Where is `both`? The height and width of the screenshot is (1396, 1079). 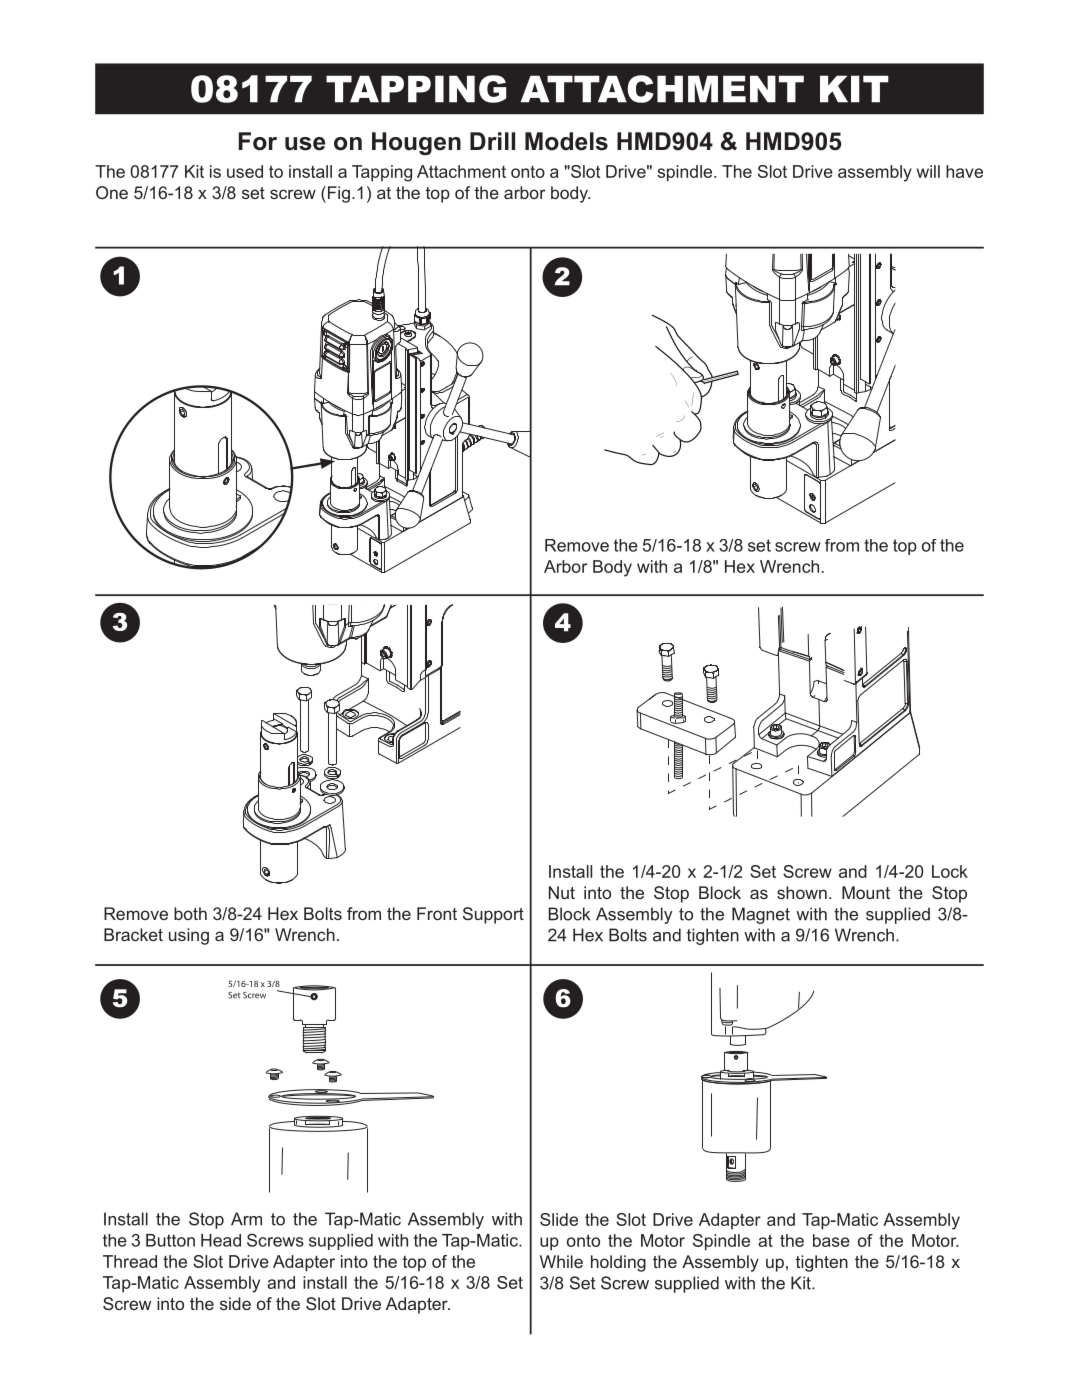 both is located at coordinates (190, 913).
